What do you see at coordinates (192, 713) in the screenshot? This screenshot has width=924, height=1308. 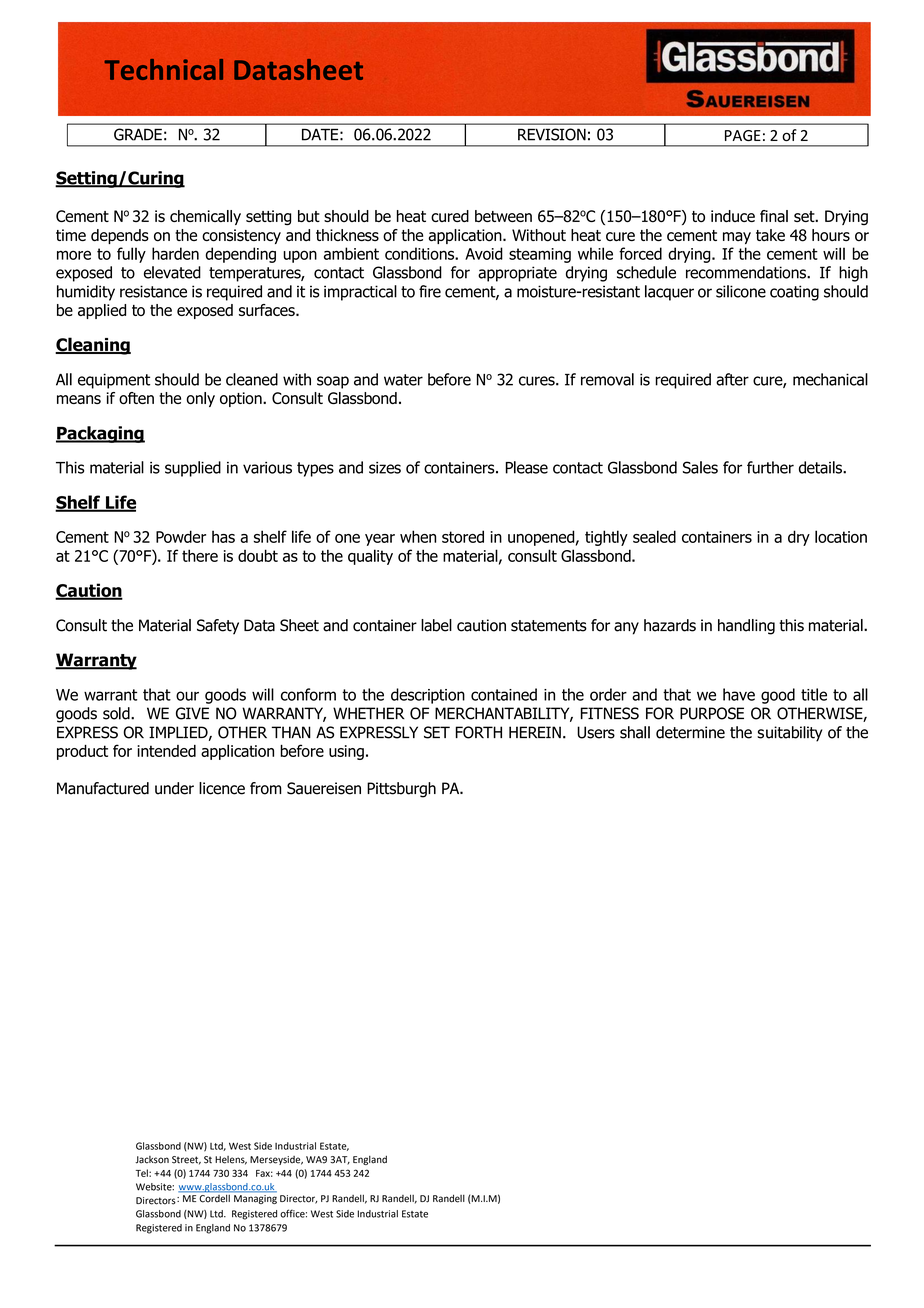 I see `GIVE` at bounding box center [192, 713].
